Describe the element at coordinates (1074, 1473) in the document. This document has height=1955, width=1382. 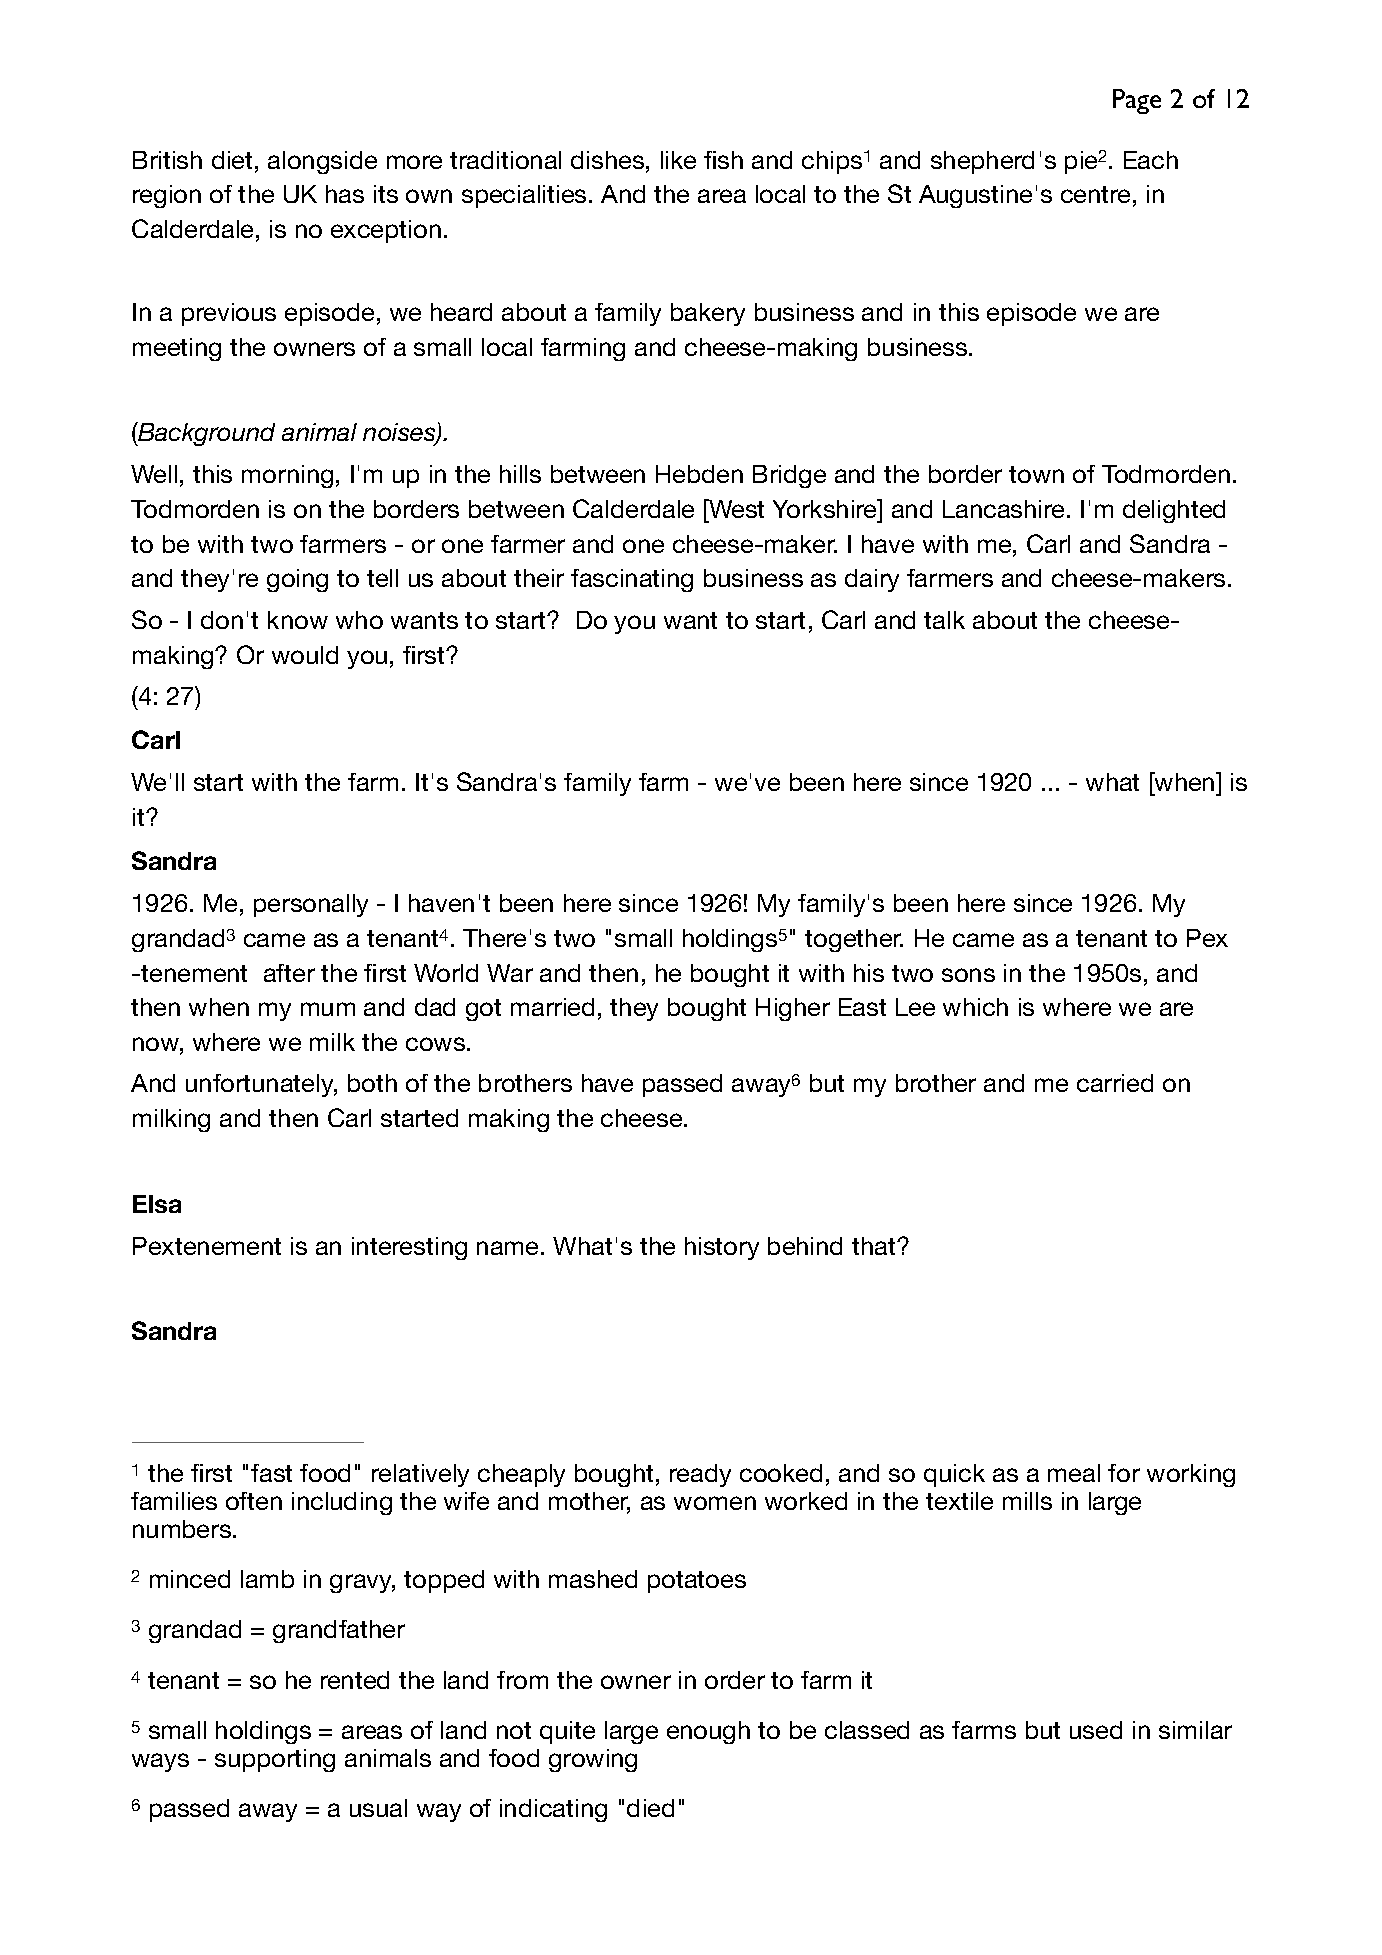
I see `meal` at that location.
